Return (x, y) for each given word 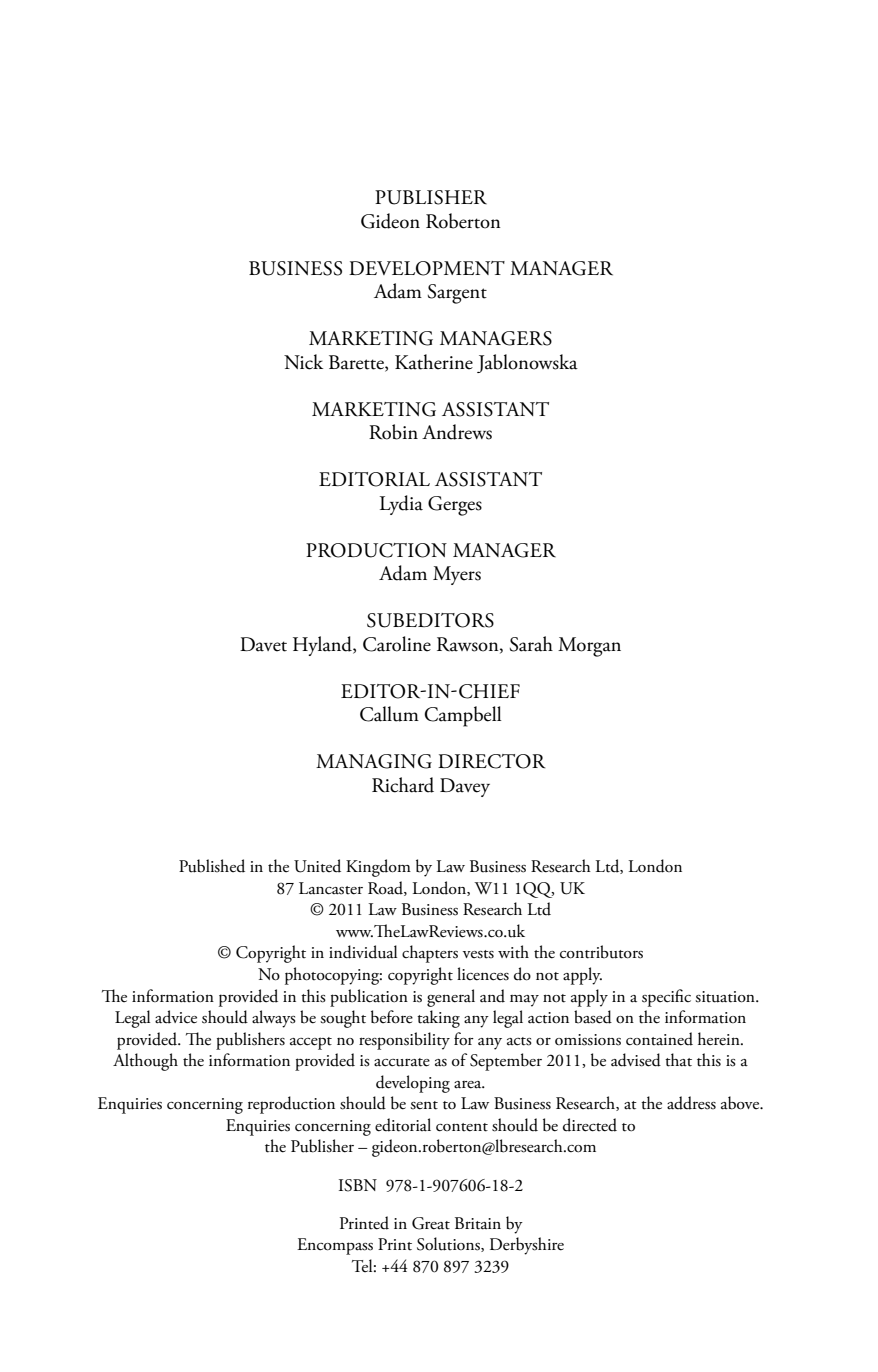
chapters (430, 954)
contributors (601, 952)
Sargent (457, 294)
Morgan (589, 647)
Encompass (335, 1246)
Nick (303, 362)
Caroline (397, 644)
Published (212, 866)
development (427, 268)
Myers (457, 575)
